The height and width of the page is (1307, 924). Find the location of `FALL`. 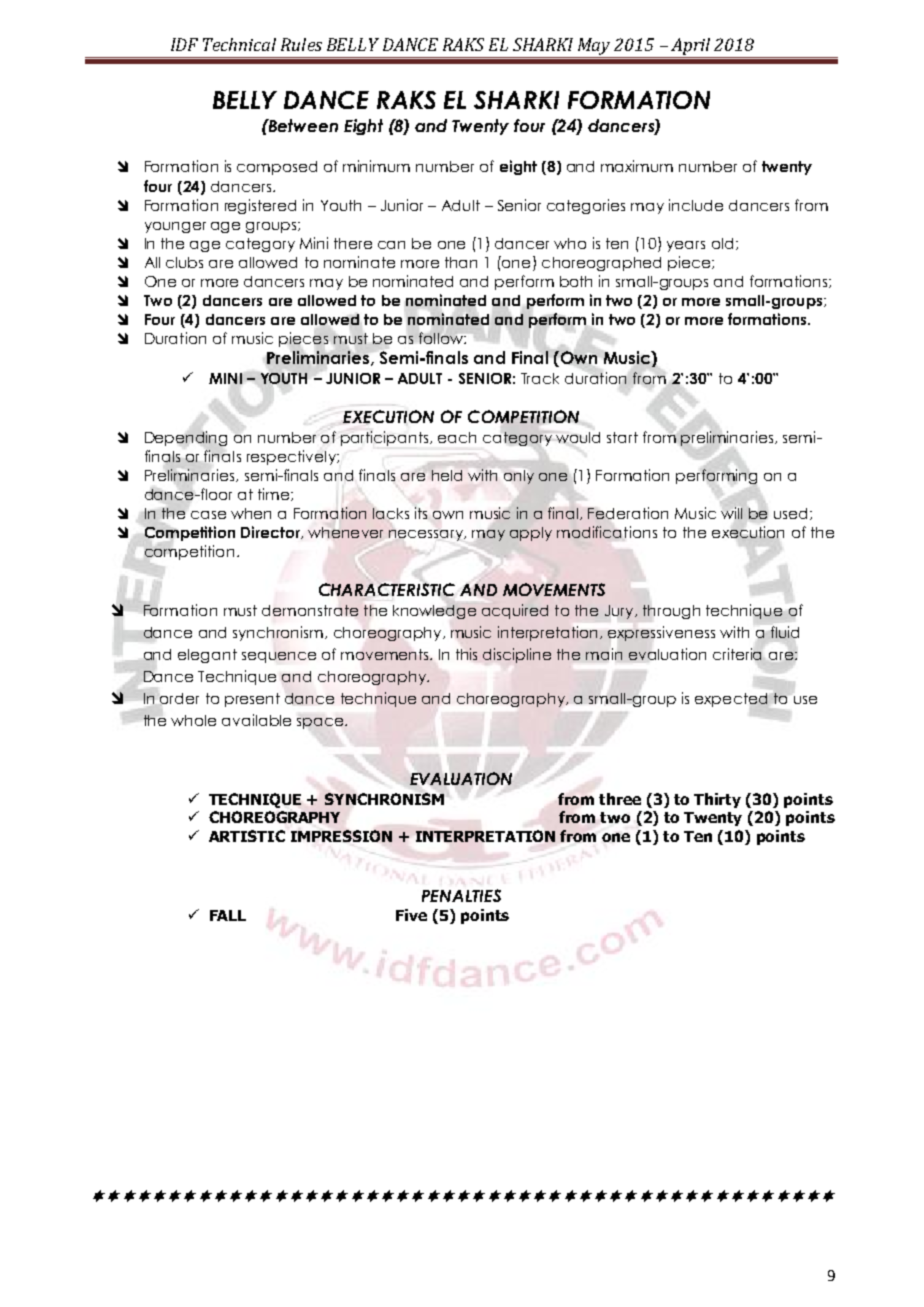

FALL is located at coordinates (228, 915).
